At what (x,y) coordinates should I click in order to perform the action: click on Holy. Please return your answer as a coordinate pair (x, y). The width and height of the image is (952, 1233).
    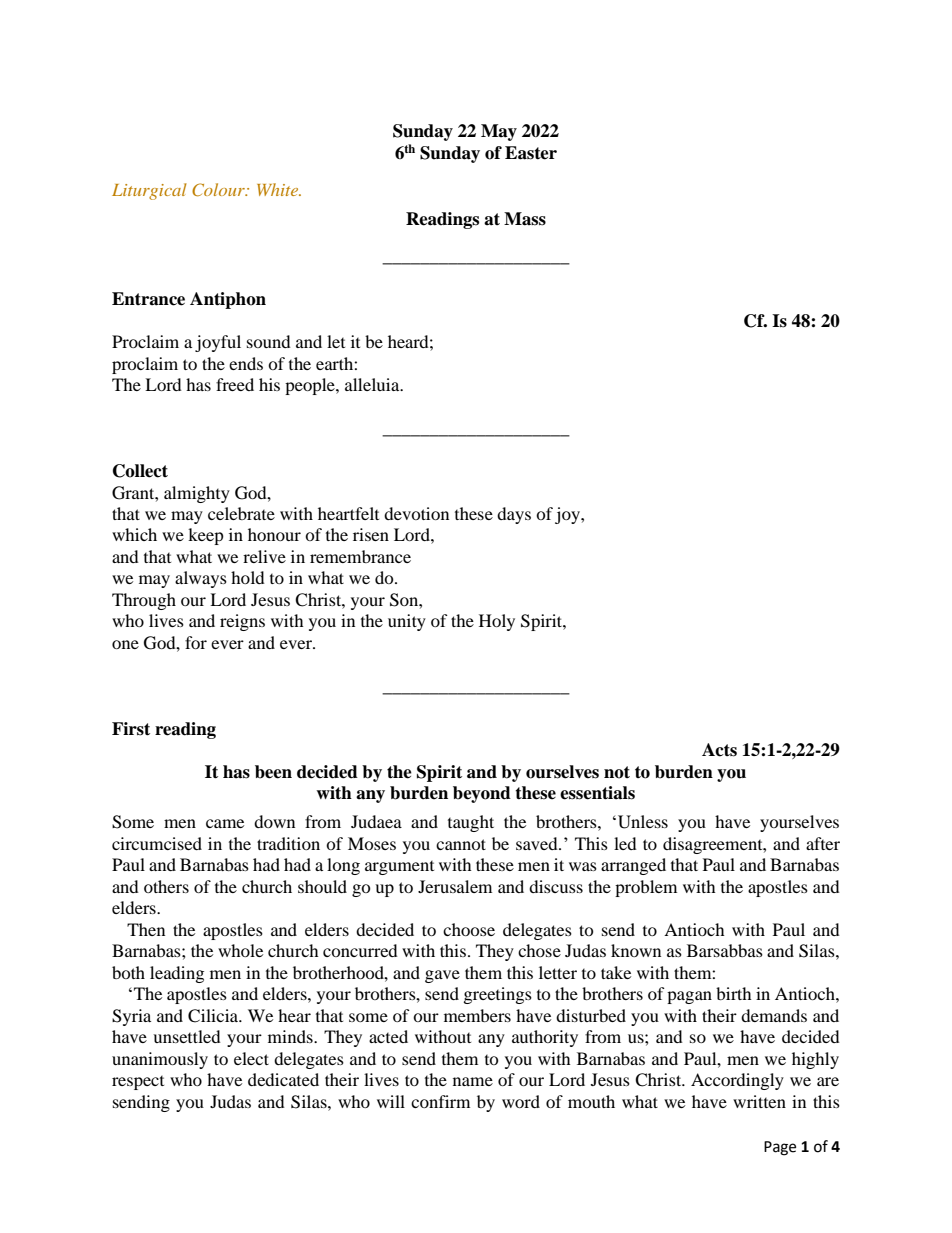
    Looking at the image, I should click on (497, 622).
